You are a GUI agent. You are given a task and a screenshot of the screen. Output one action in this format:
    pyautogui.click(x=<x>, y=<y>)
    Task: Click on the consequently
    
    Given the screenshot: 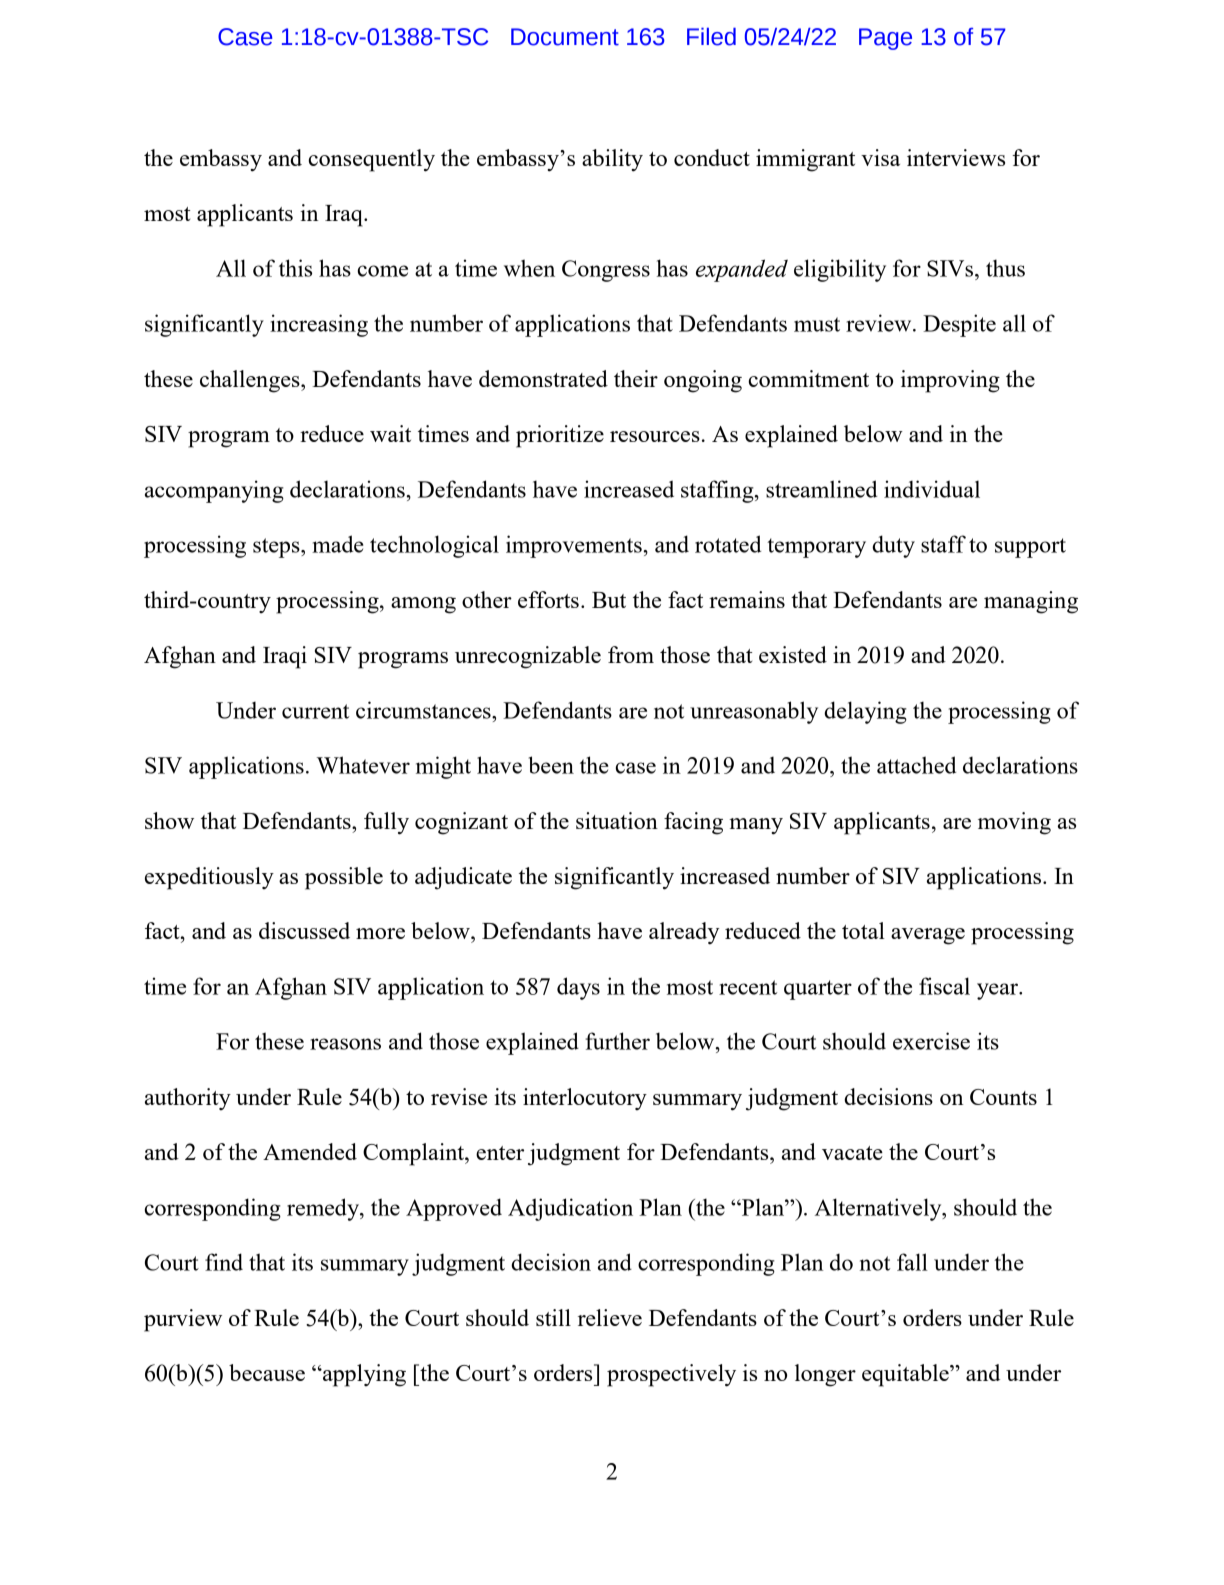 What is the action you would take?
    pyautogui.click(x=371, y=160)
